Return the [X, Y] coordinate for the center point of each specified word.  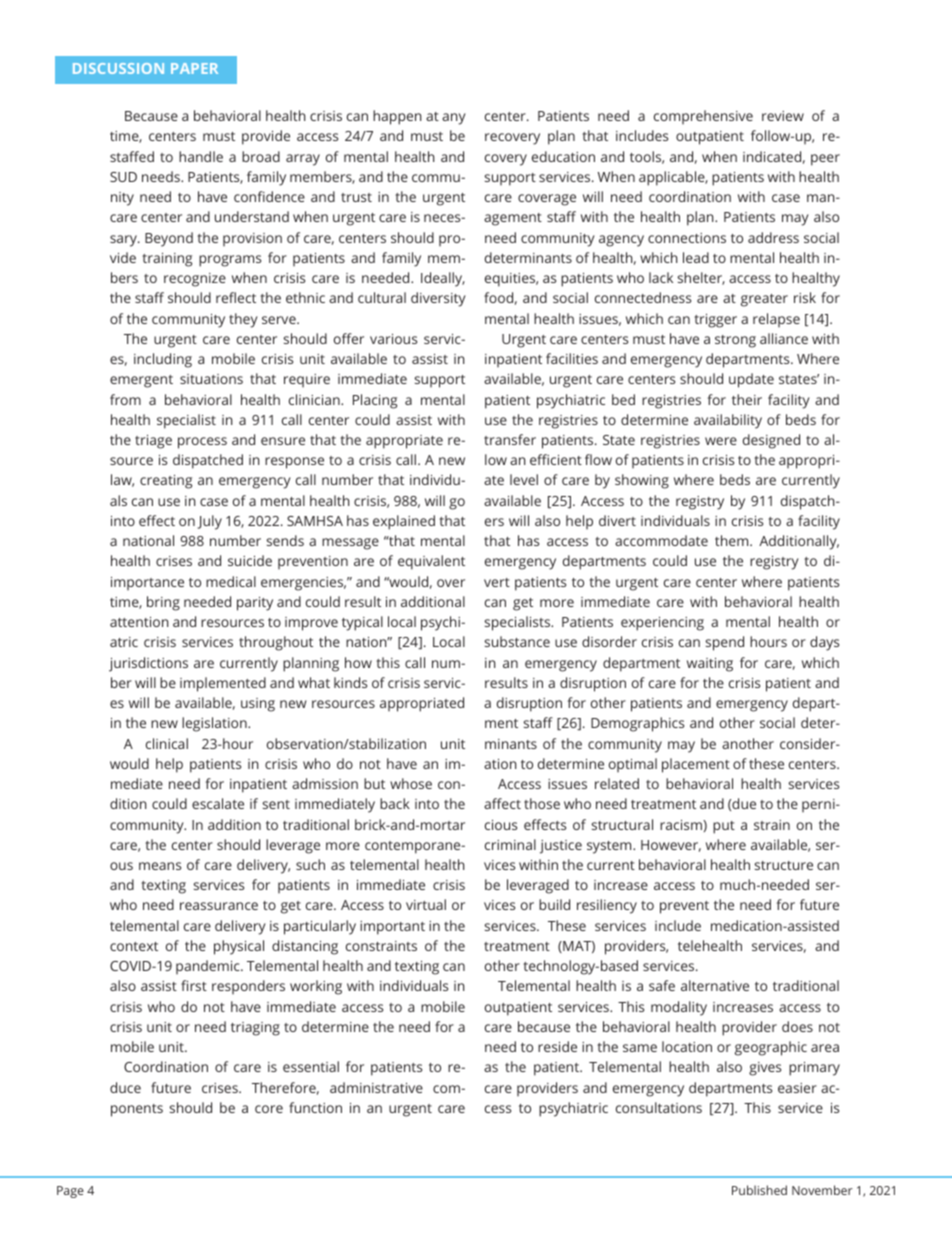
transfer [510, 439]
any [454, 119]
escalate [218, 803]
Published [759, 1190]
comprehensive [703, 117]
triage [153, 442]
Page [70, 1192]
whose [411, 783]
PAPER [194, 68]
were [721, 441]
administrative [376, 1087]
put [724, 827]
